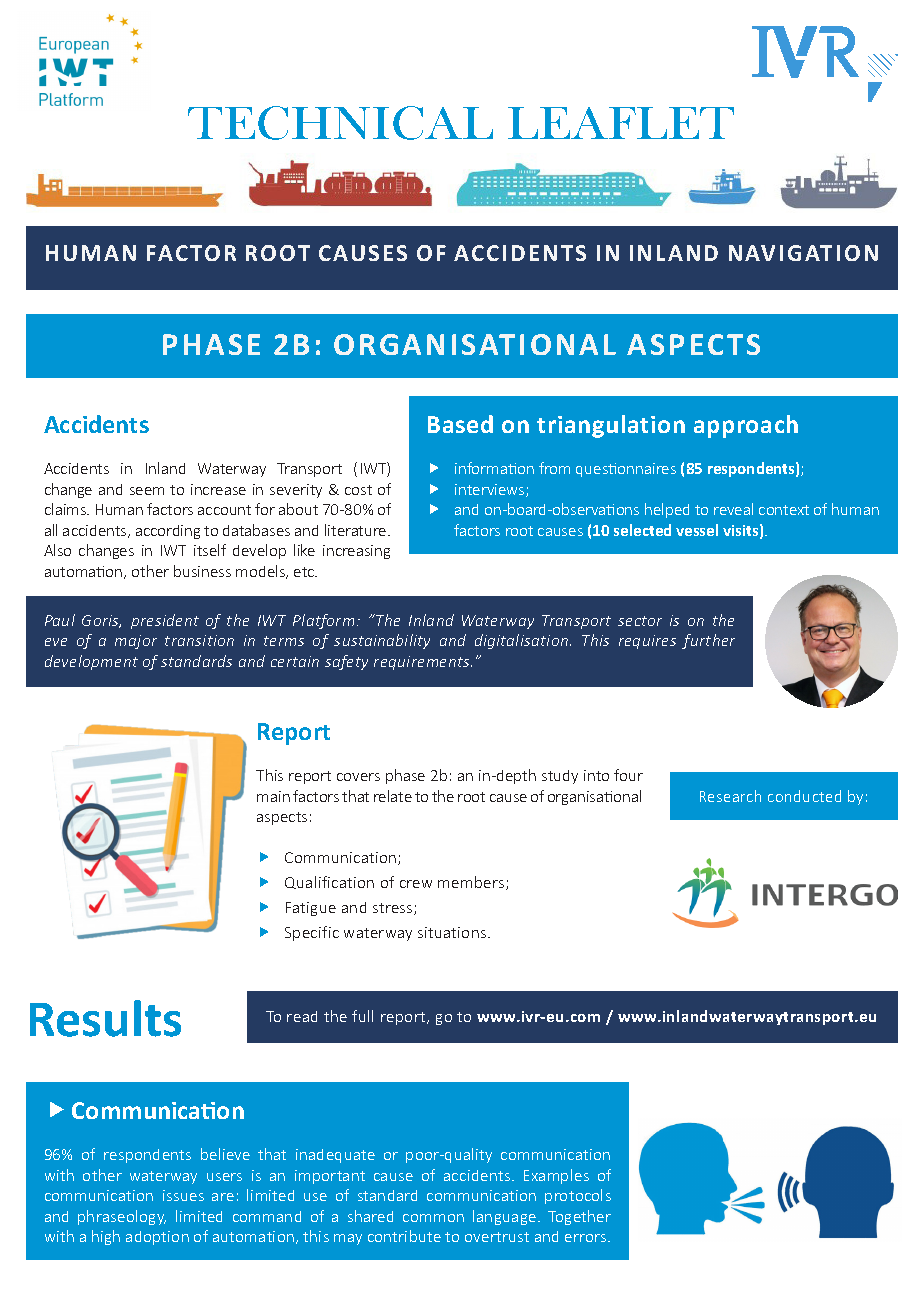  What do you see at coordinates (105, 1018) in the image?
I see `Results` at bounding box center [105, 1018].
